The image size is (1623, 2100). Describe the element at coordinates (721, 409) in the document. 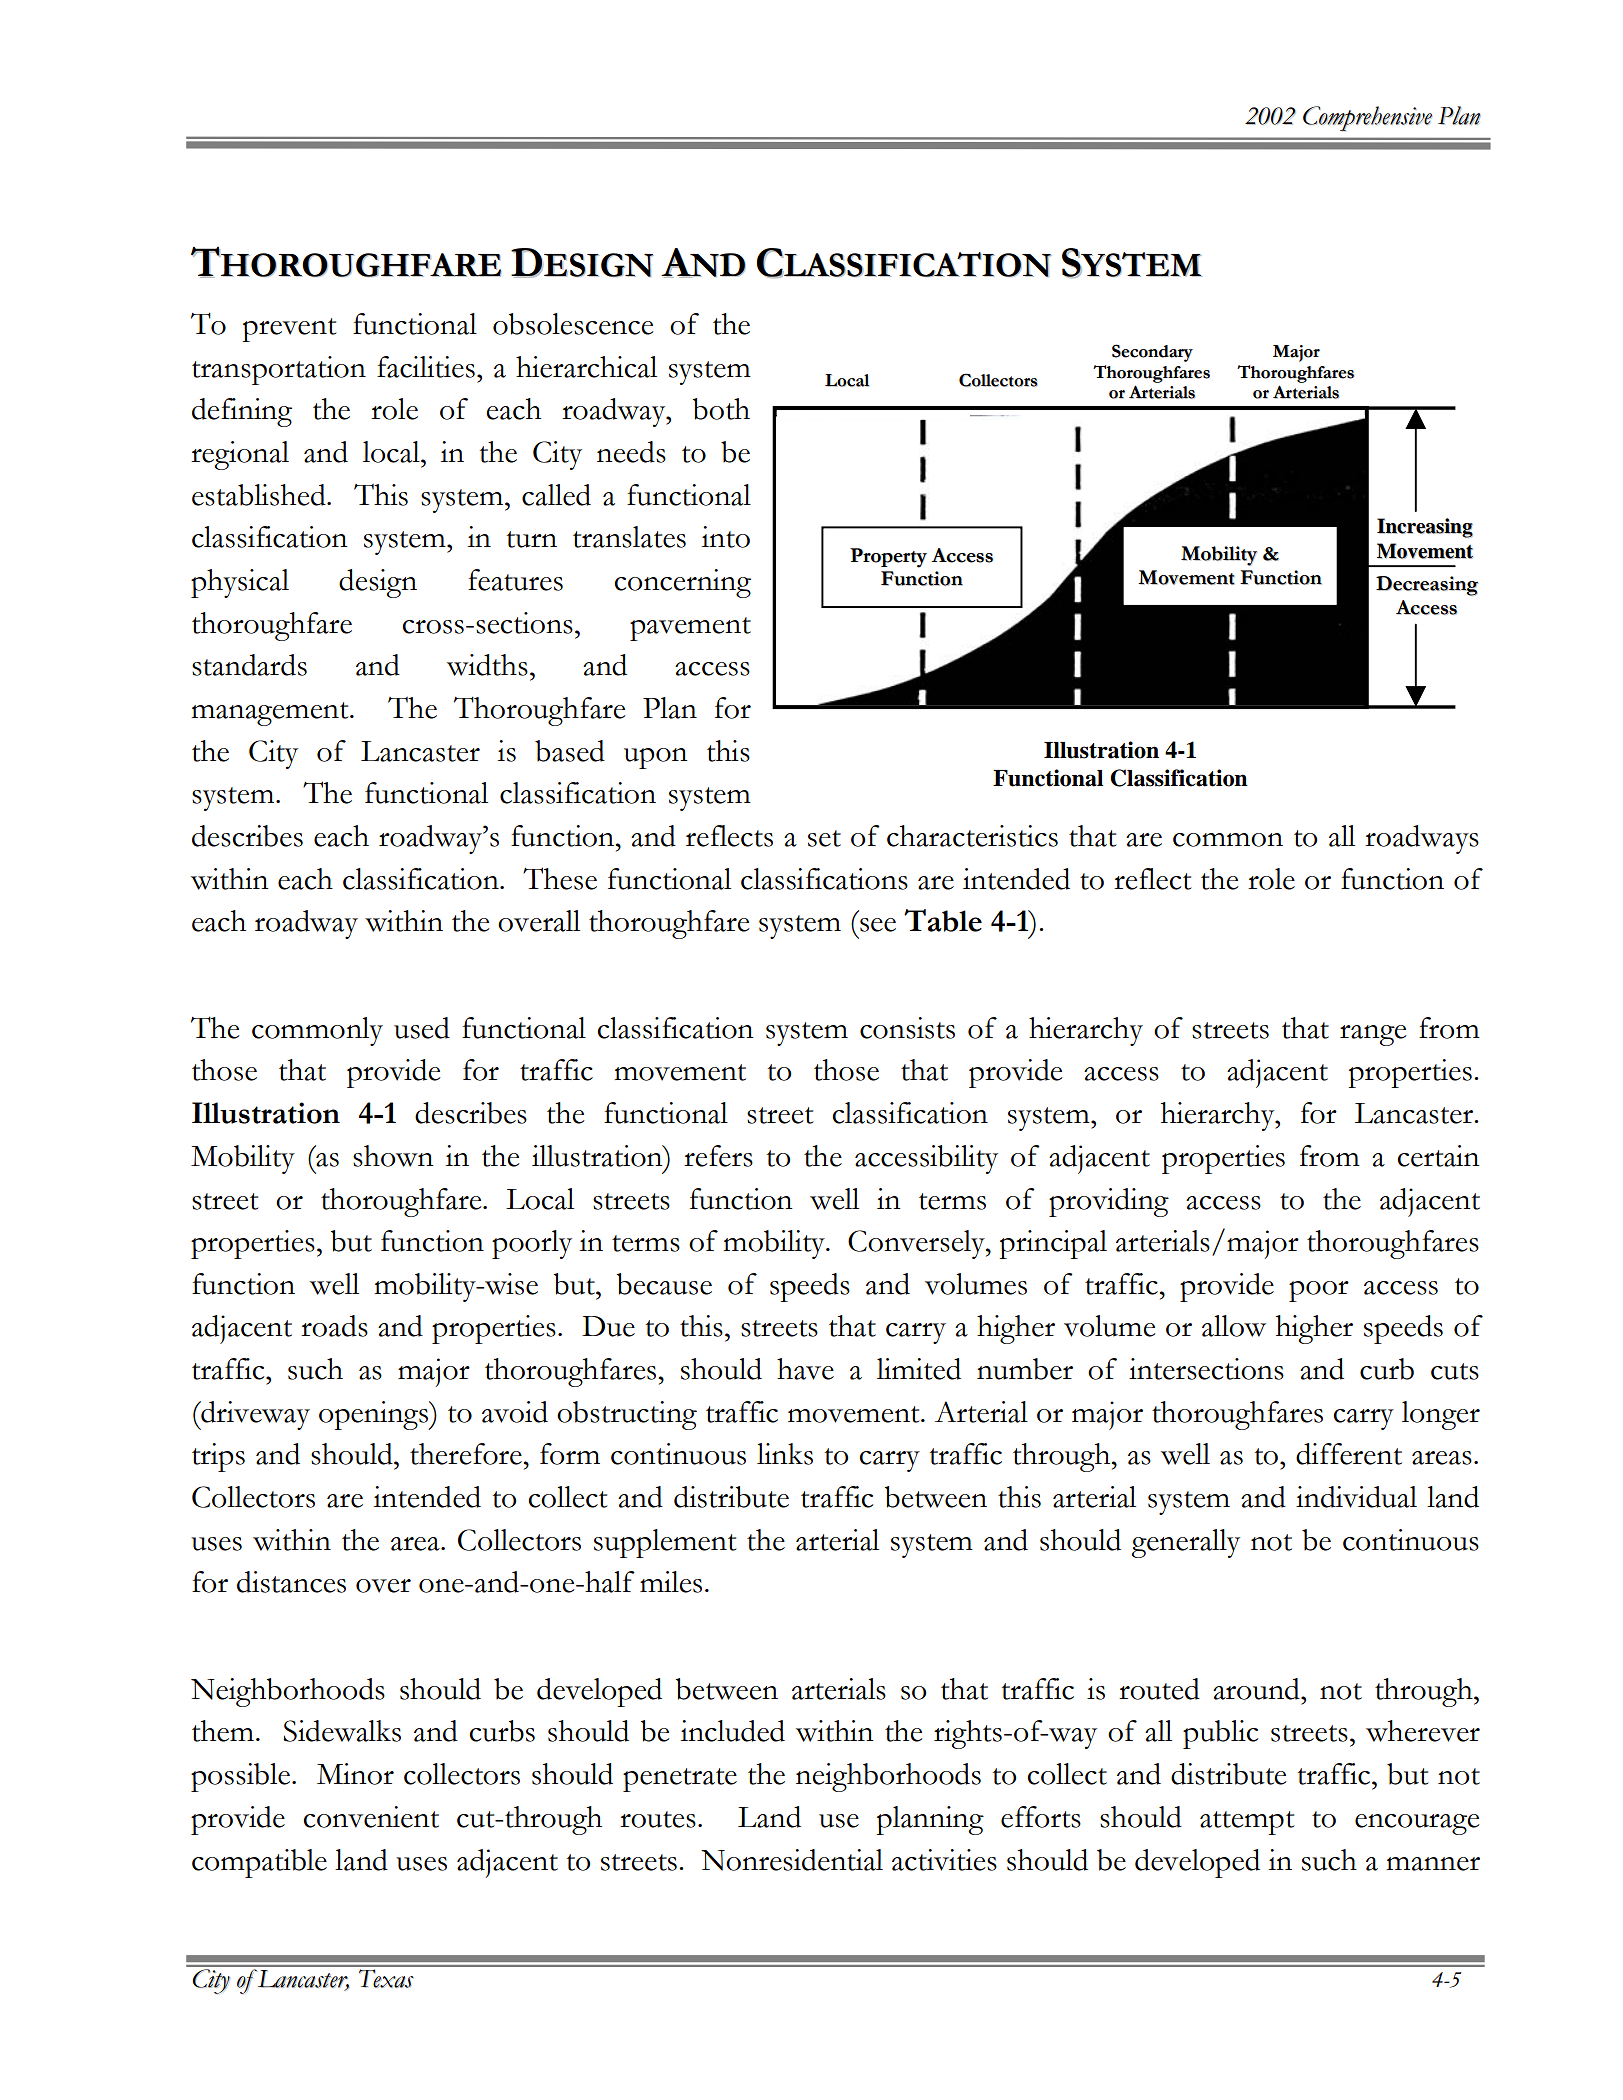

I see `both` at that location.
